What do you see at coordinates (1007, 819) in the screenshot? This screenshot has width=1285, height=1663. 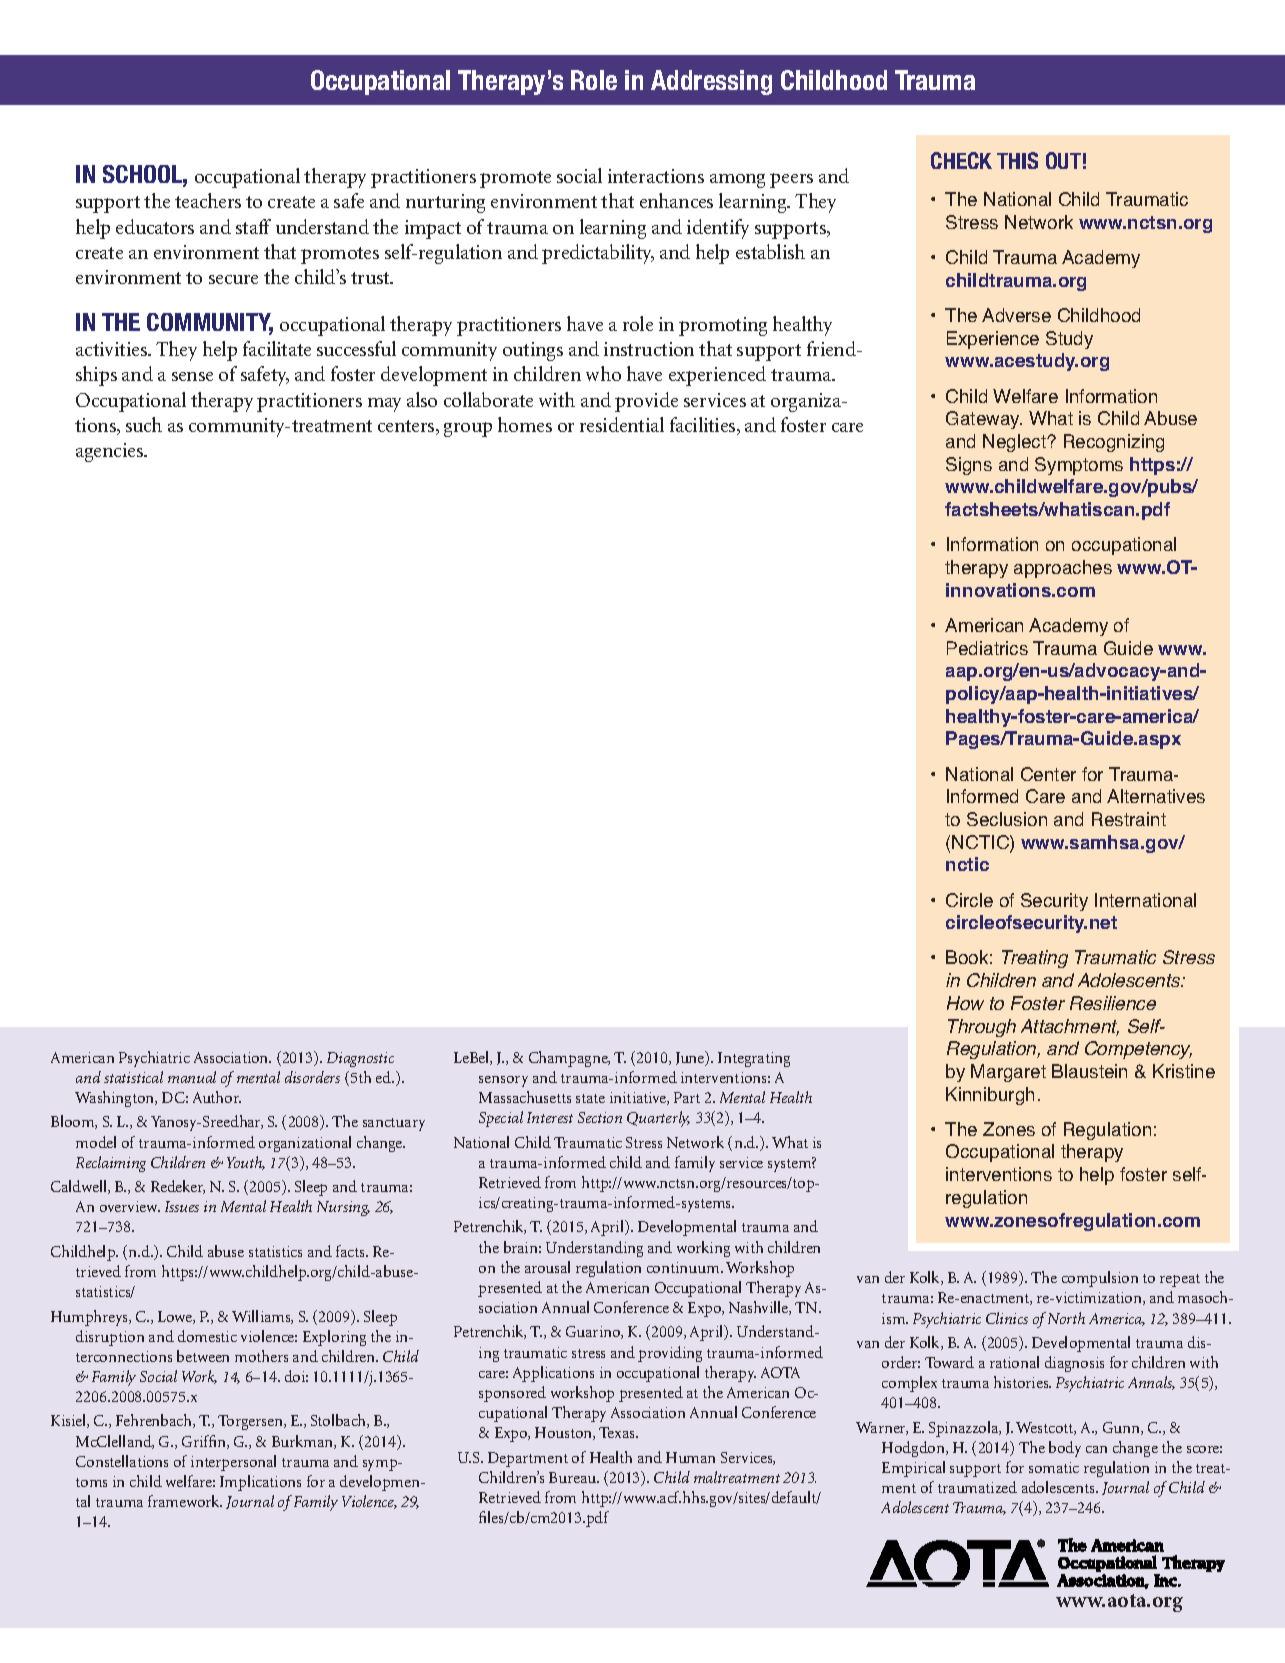 I see `Seclusion` at bounding box center [1007, 819].
